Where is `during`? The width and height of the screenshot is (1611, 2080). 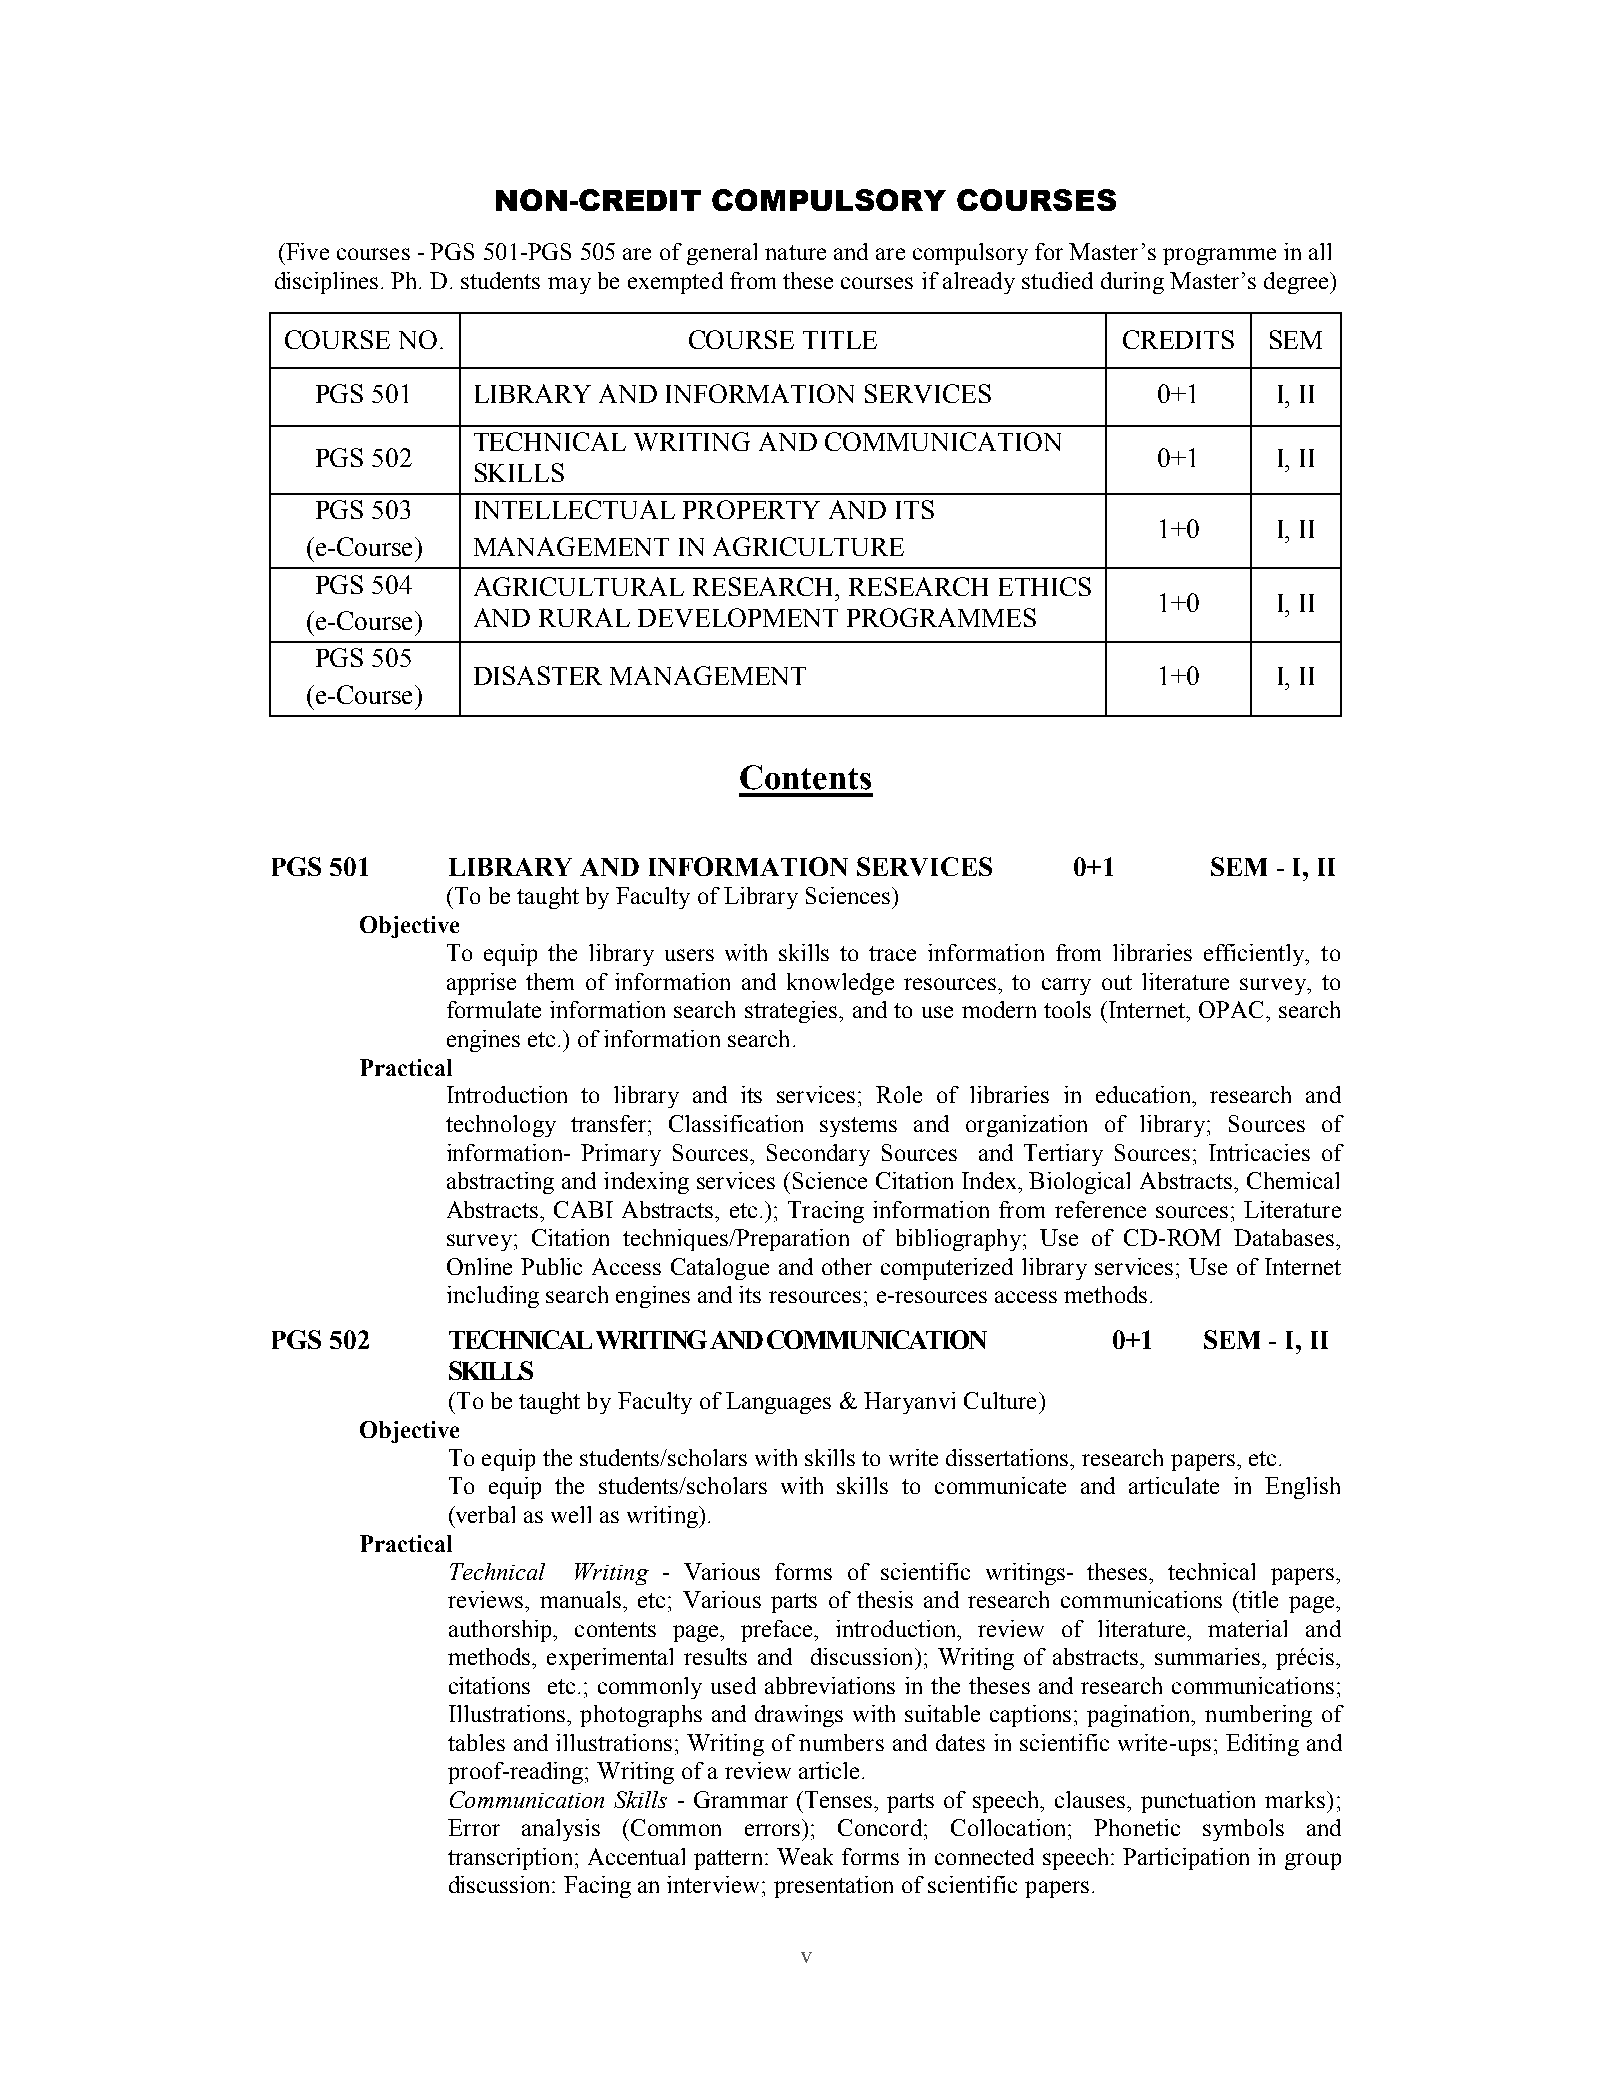
during is located at coordinates (1132, 283).
